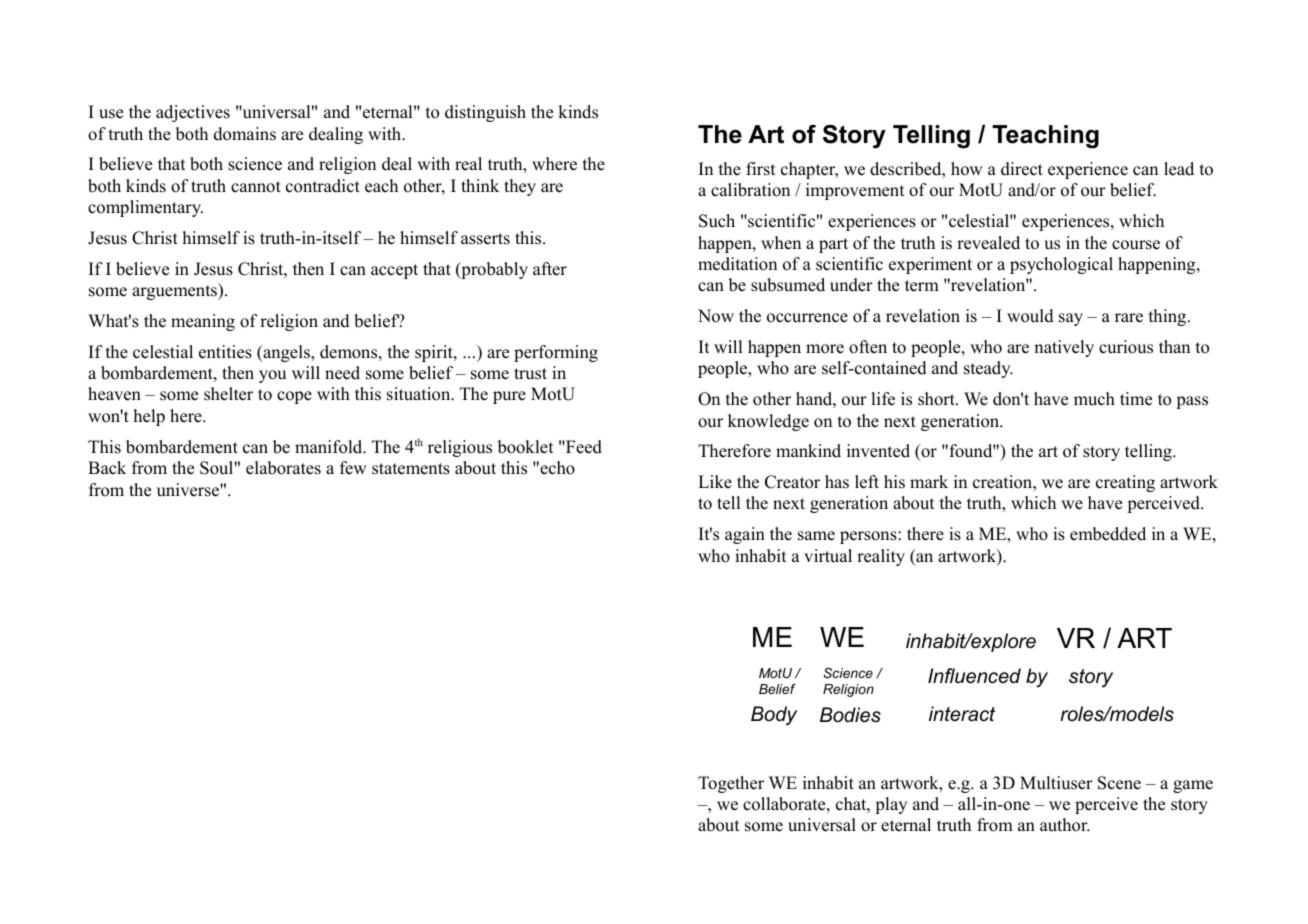 The width and height of the page is (1308, 924). What do you see at coordinates (715, 482) in the page?
I see `Like` at bounding box center [715, 482].
